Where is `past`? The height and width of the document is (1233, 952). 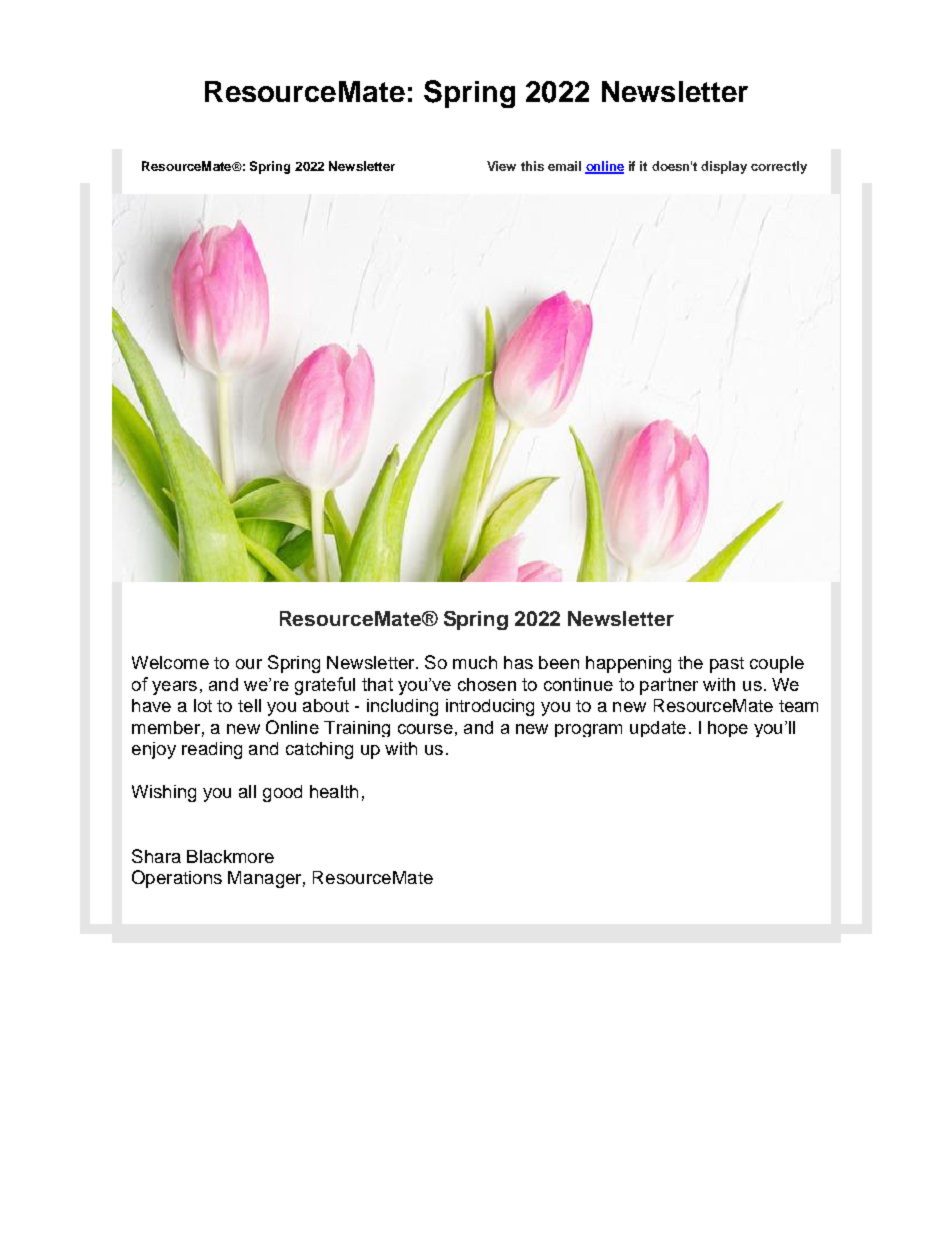 past is located at coordinates (727, 665).
